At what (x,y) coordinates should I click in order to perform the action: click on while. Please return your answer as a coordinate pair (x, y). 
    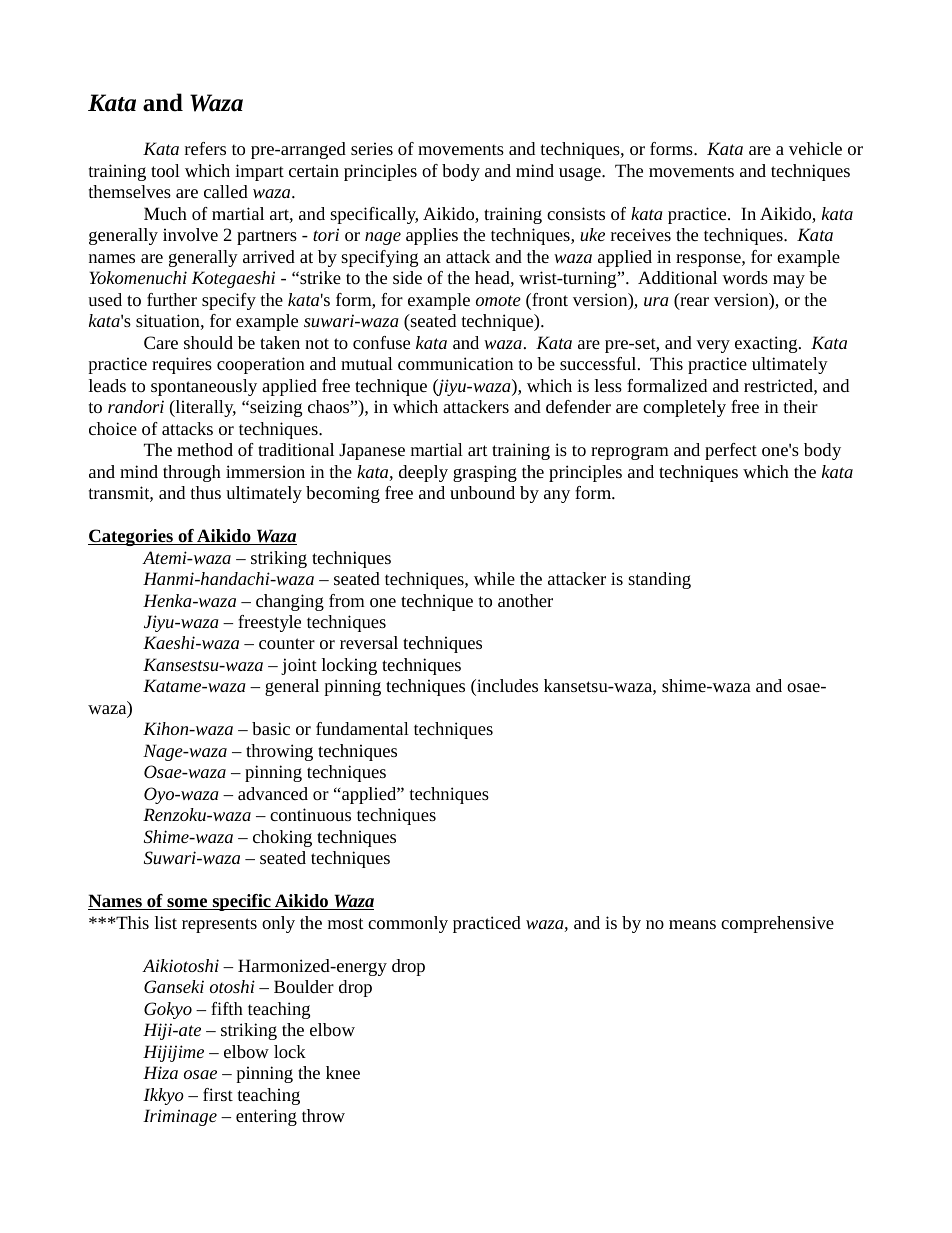
    Looking at the image, I should click on (494, 578).
